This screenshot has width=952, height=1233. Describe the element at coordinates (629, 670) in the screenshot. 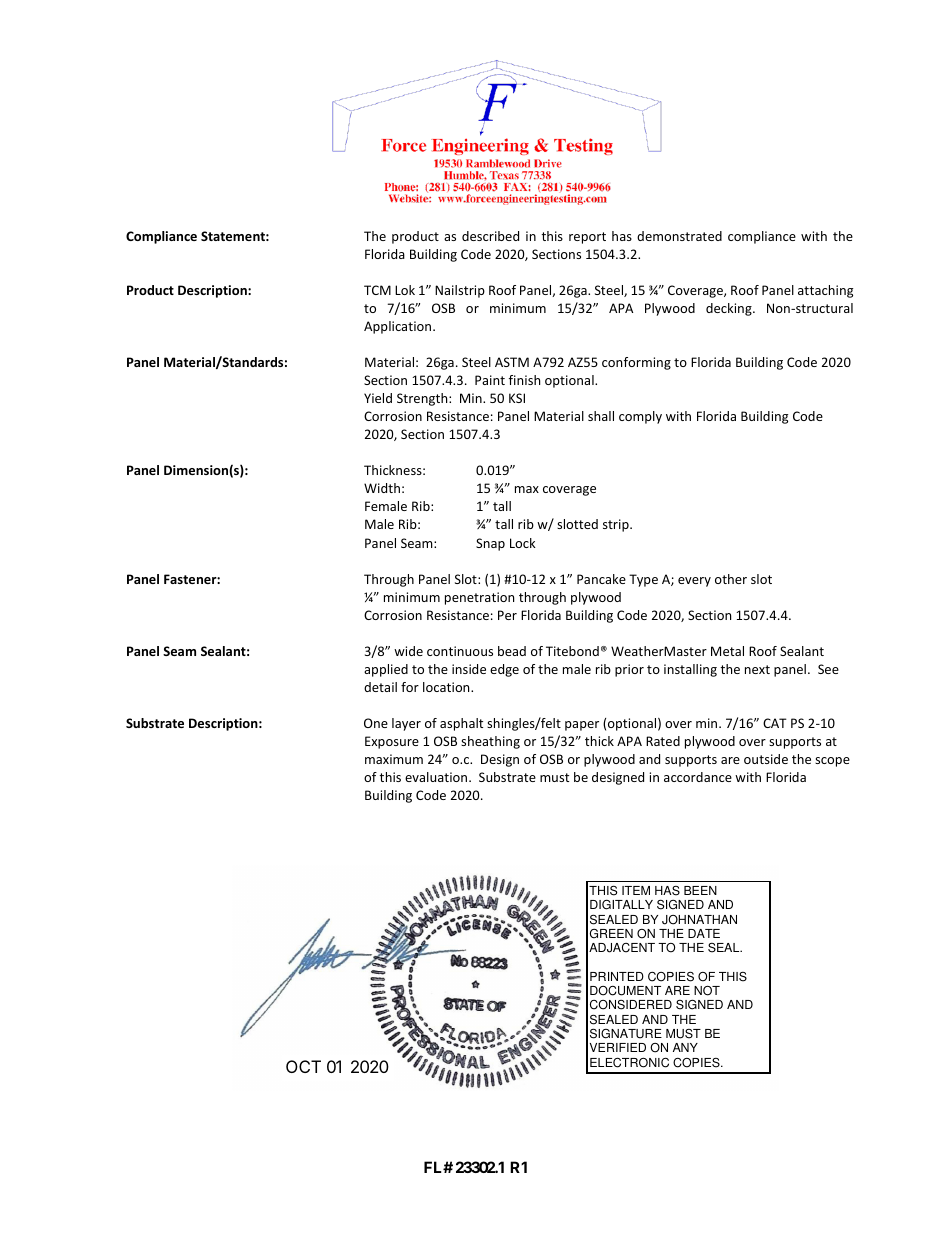

I see `prior` at that location.
